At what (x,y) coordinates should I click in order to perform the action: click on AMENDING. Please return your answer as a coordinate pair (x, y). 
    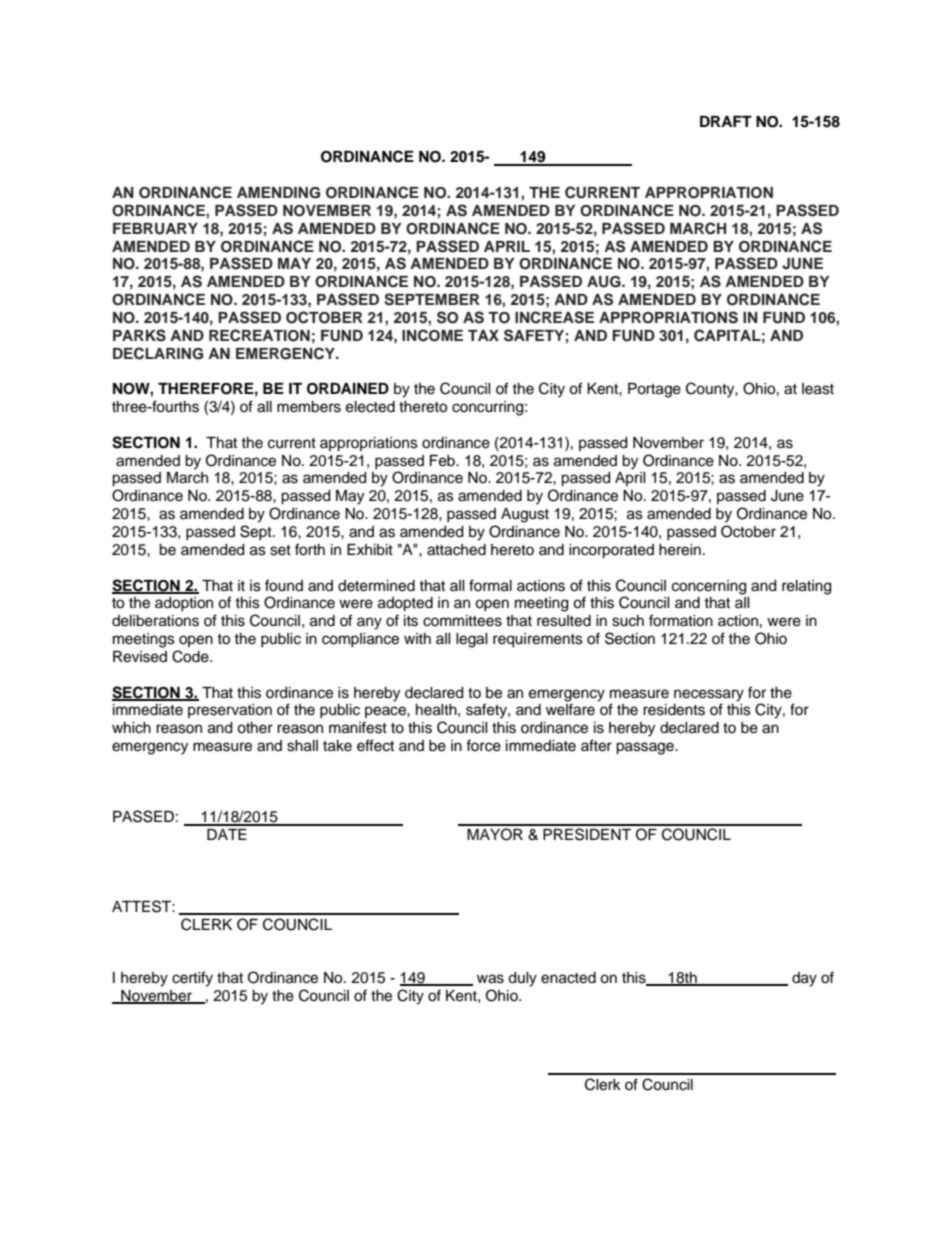
    Looking at the image, I should click on (278, 193).
